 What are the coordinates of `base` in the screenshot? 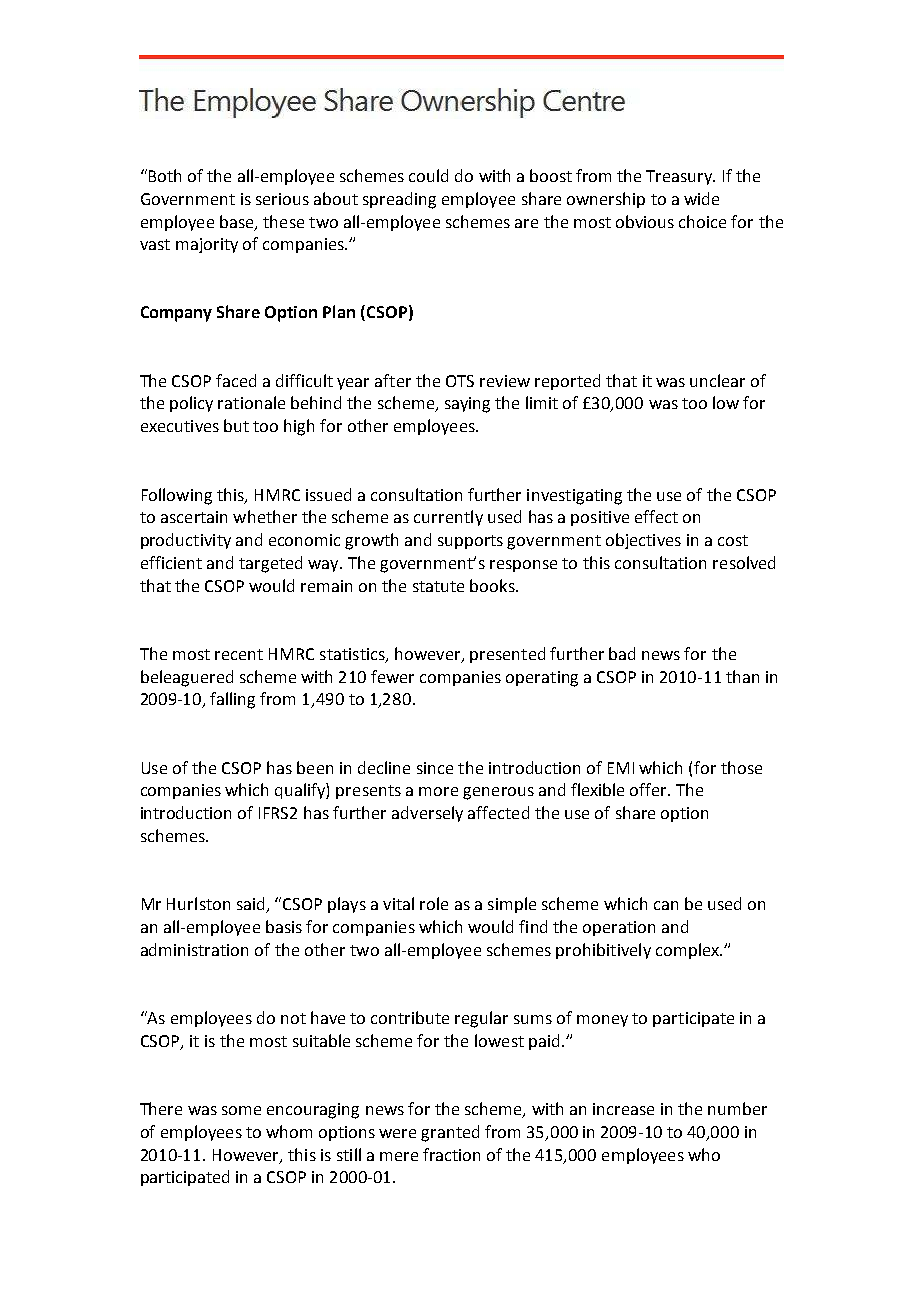 It's located at (238, 222).
